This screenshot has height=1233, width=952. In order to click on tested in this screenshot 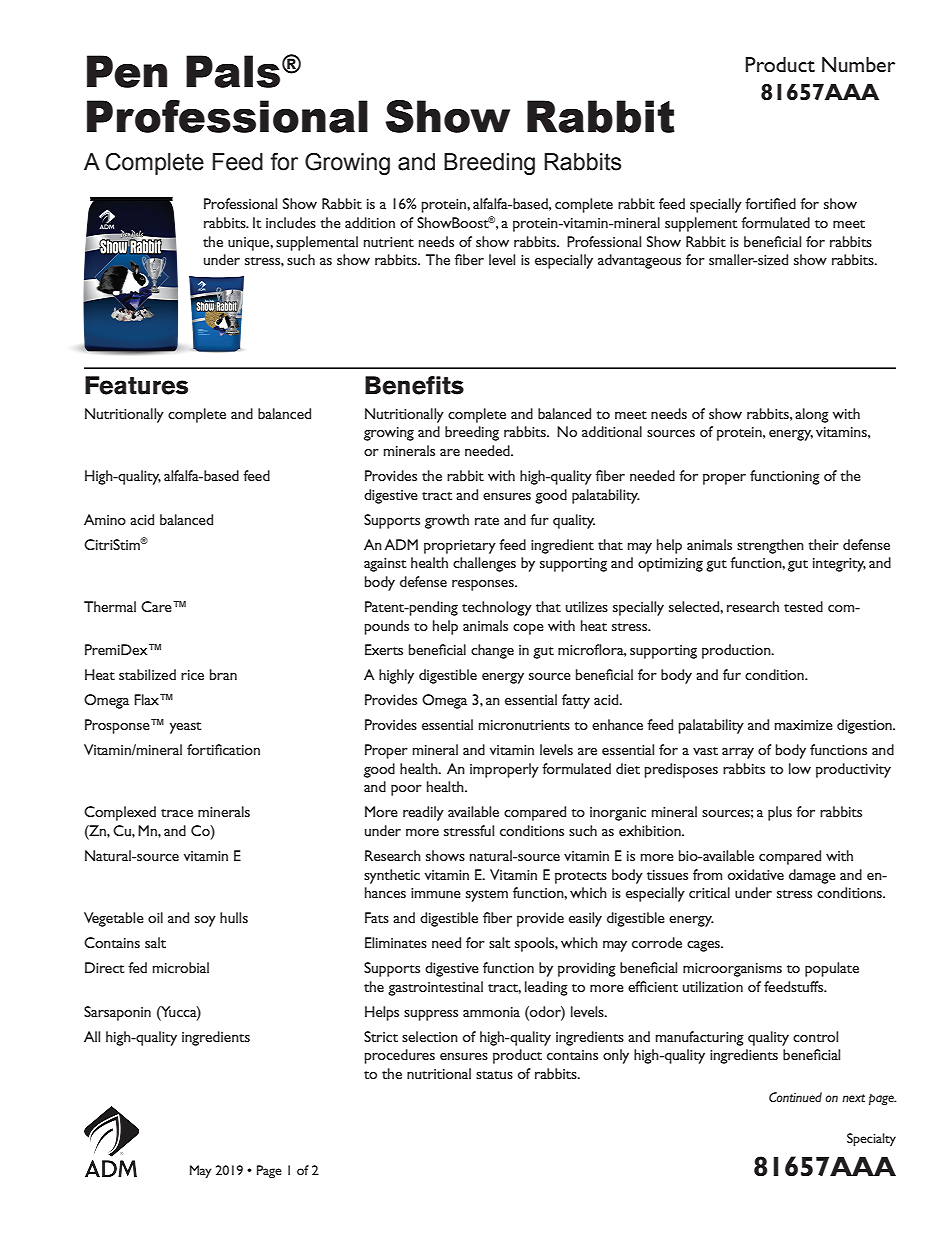, I will do `click(803, 606)`.
